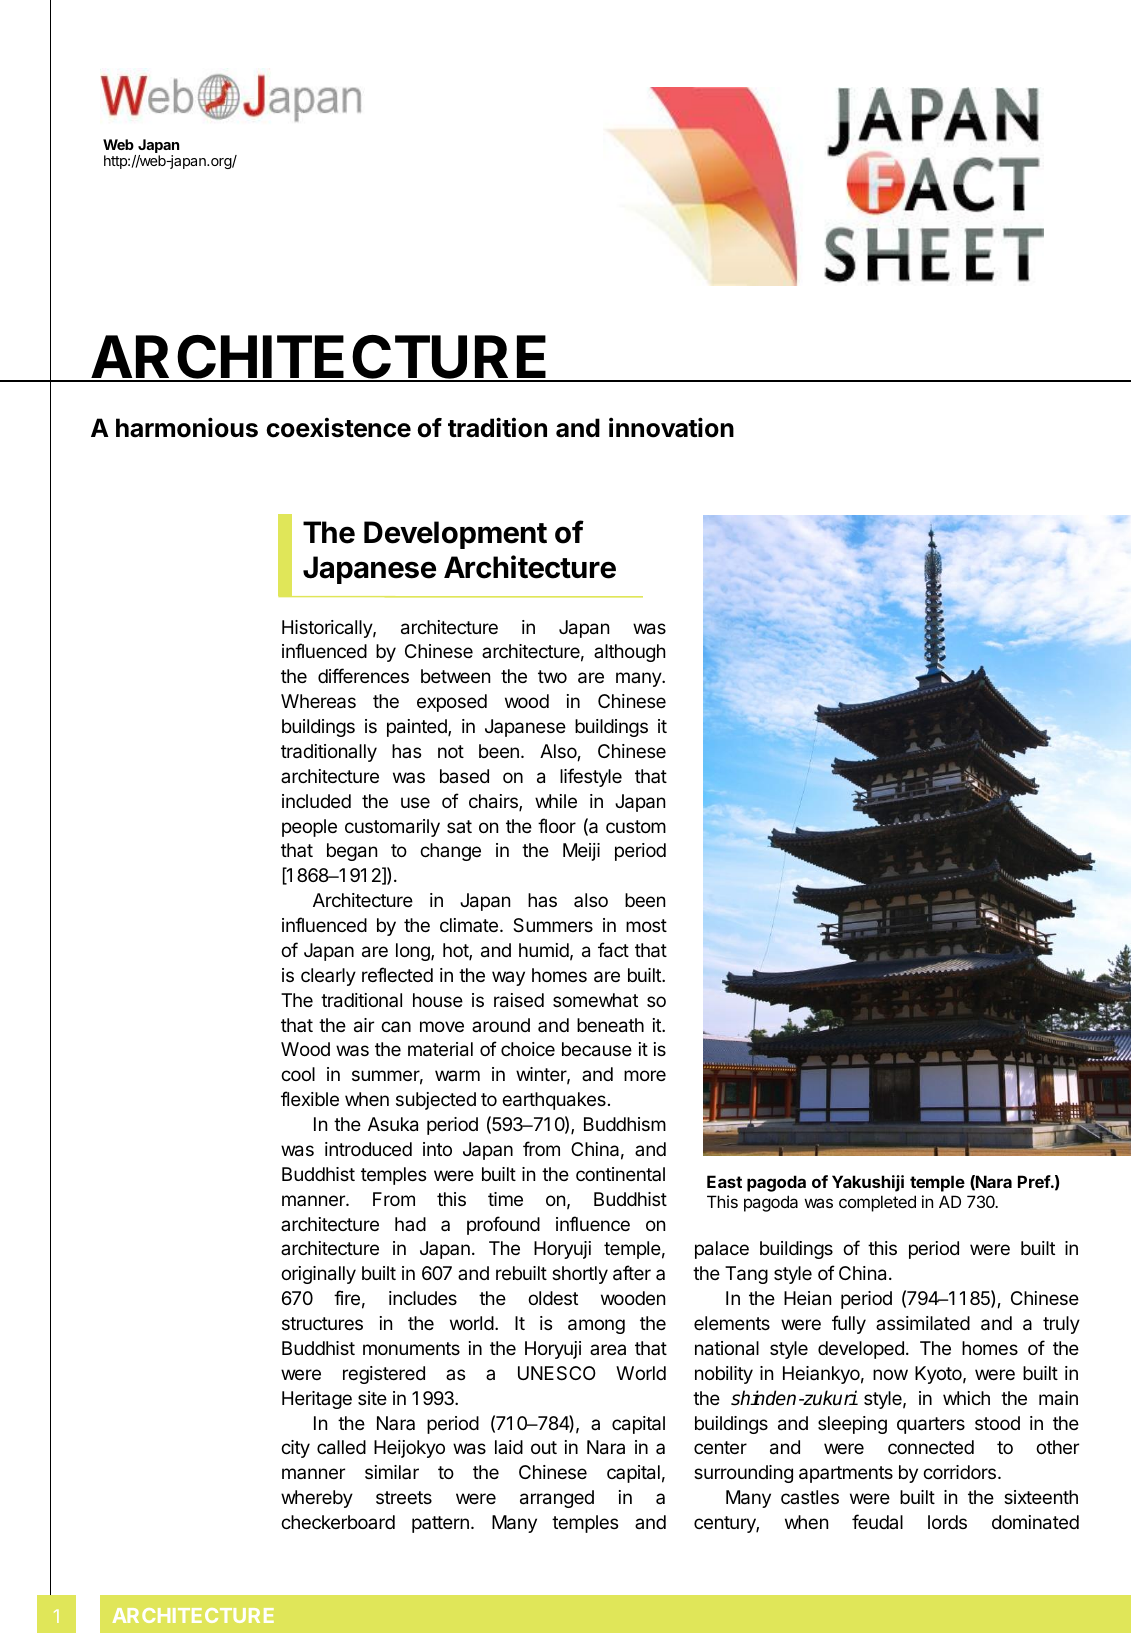 Image resolution: width=1131 pixels, height=1633 pixels. I want to click on arranged, so click(557, 1499).
